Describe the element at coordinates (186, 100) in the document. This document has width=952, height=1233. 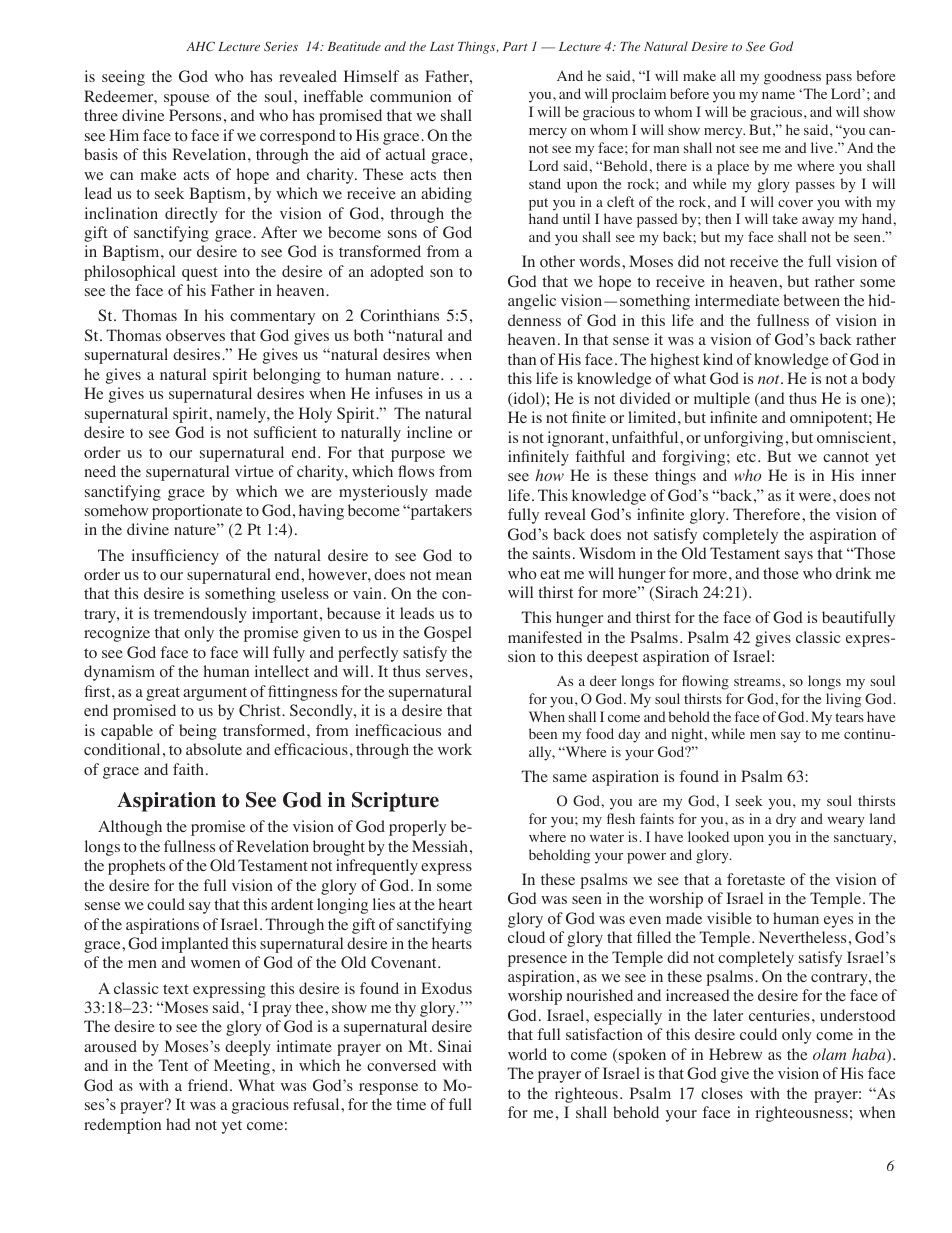
I see `spouse` at that location.
